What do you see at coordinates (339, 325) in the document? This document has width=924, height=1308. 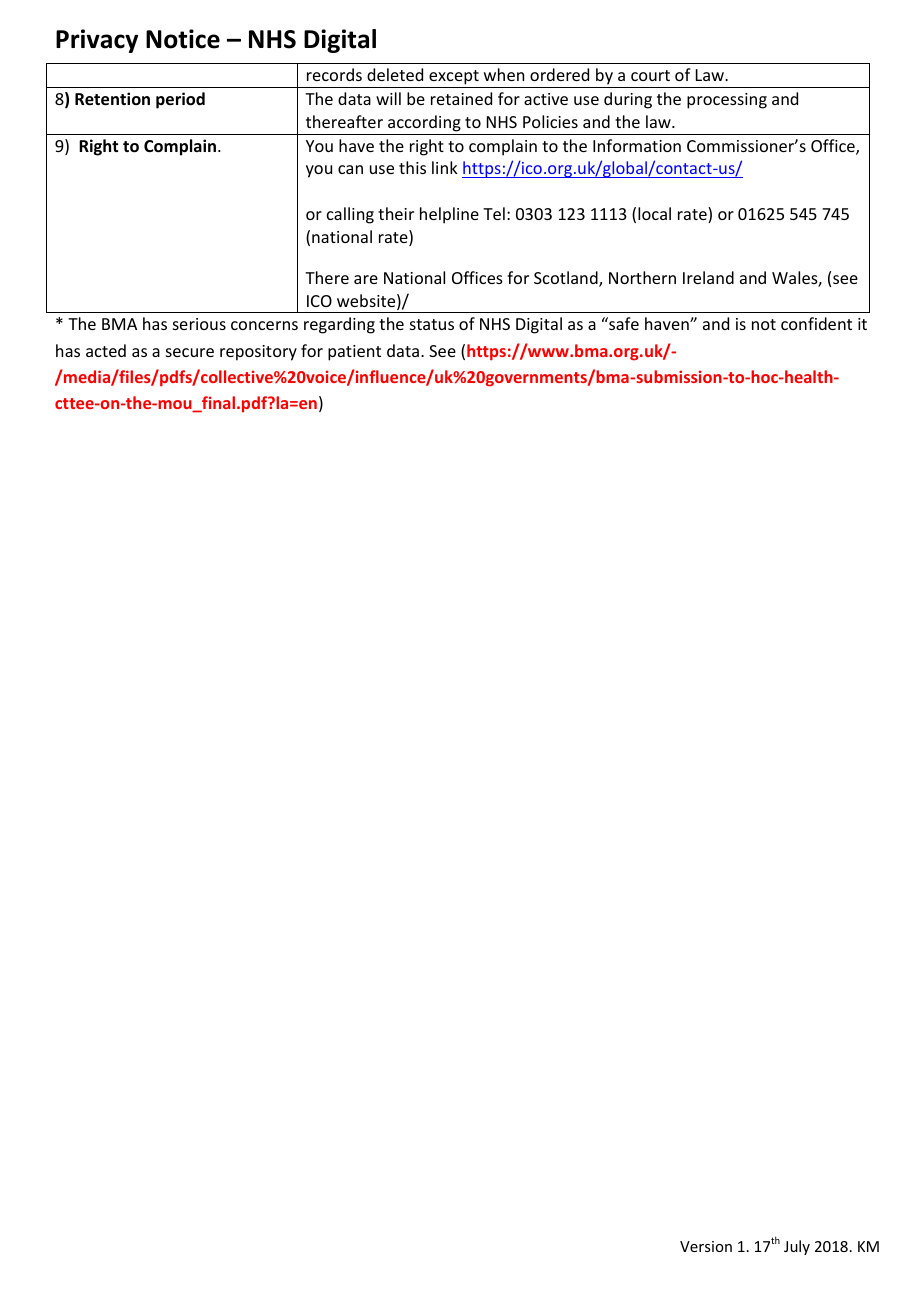 I see `regarding` at bounding box center [339, 325].
